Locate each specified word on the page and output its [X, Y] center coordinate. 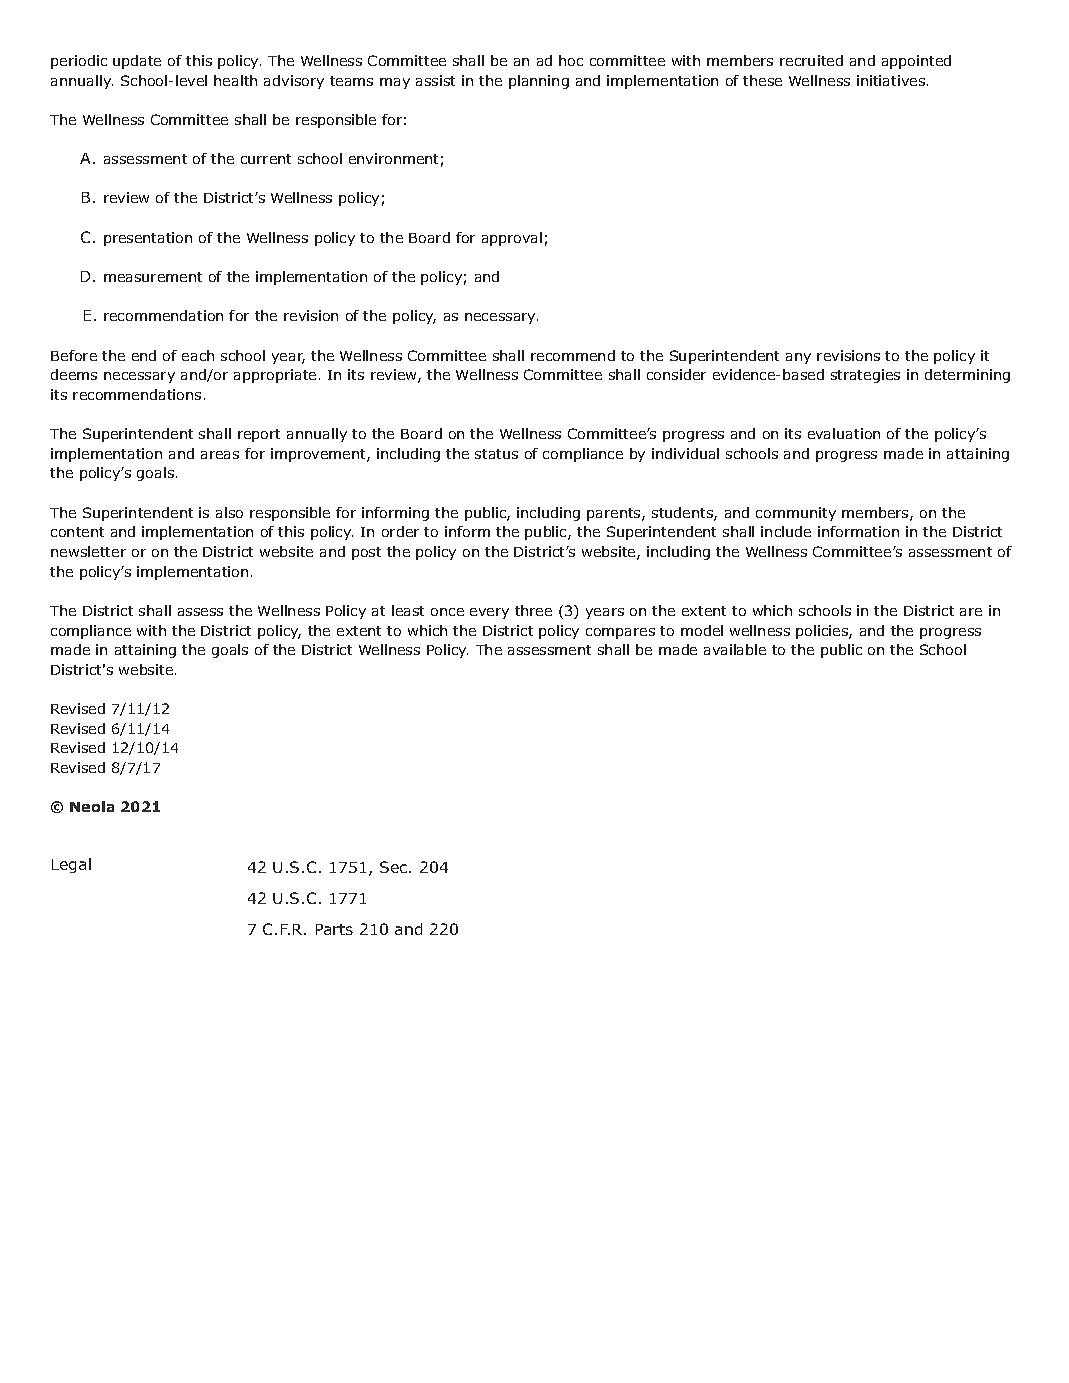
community [796, 514]
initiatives [892, 80]
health [235, 80]
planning [539, 82]
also [229, 512]
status [496, 454]
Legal [71, 865]
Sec [395, 867]
